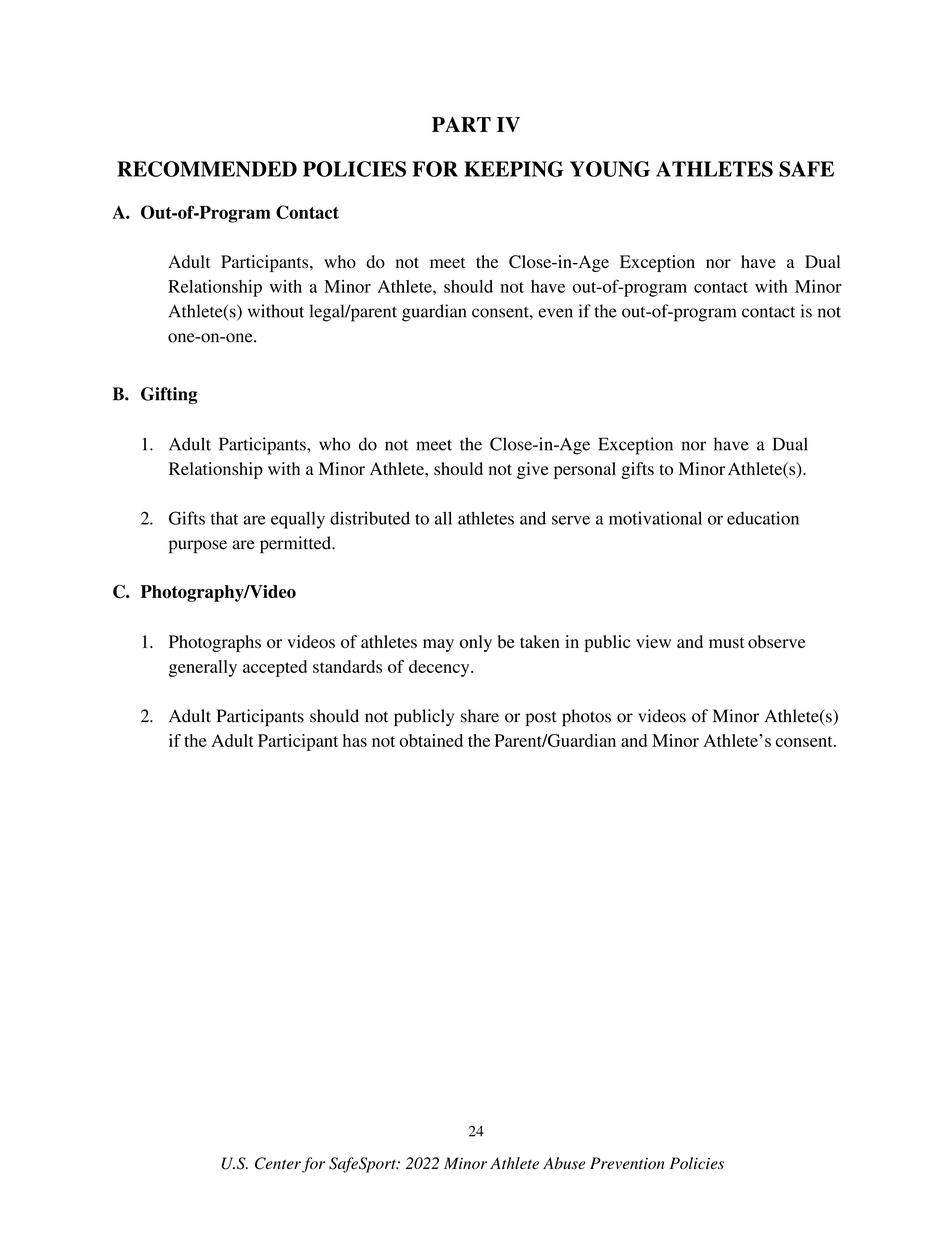 This screenshot has height=1233, width=952. Describe the element at coordinates (207, 169) in the screenshot. I see `RECOMMENDED` at that location.
